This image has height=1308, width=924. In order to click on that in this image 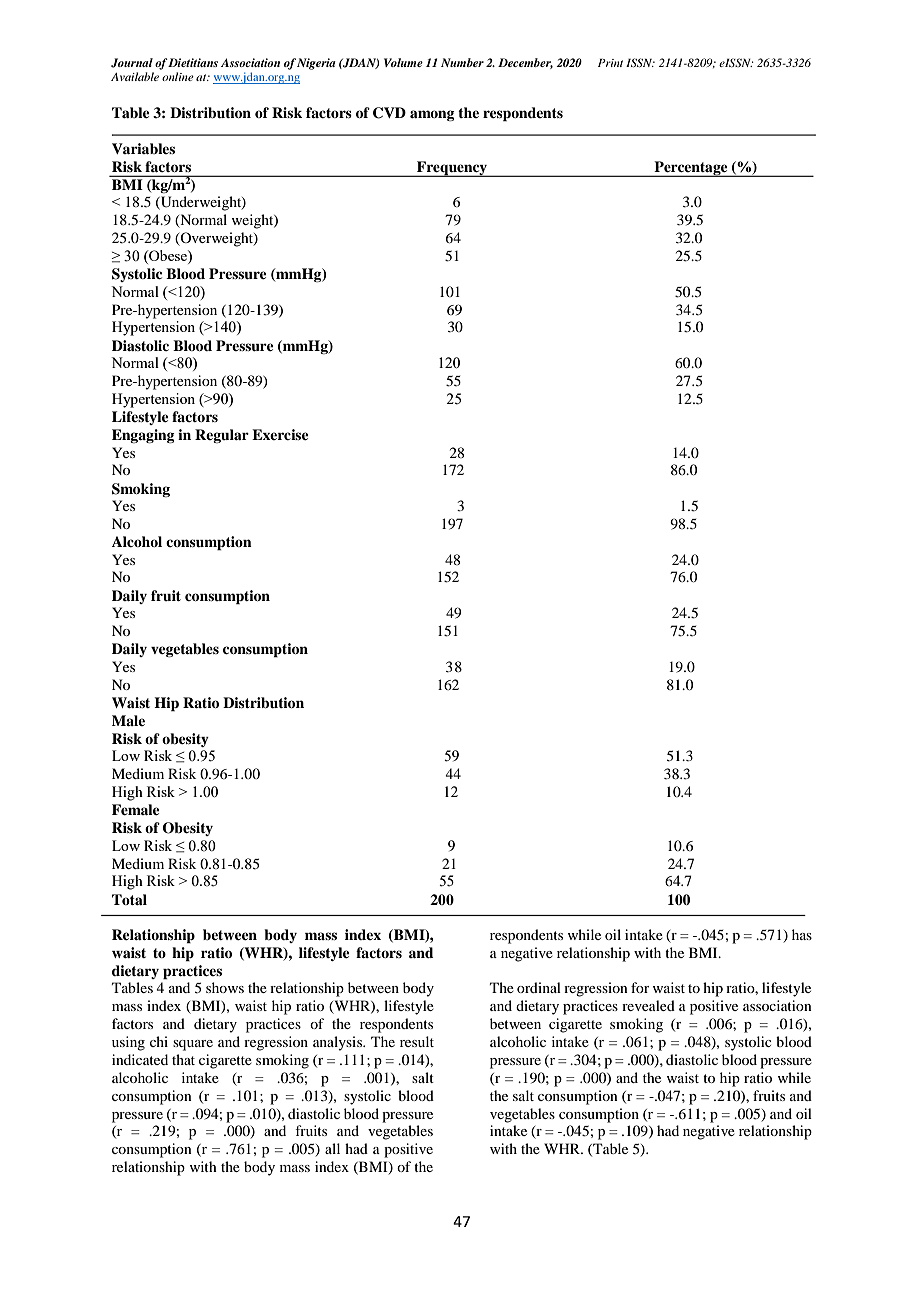, I will do `click(183, 1059)`.
